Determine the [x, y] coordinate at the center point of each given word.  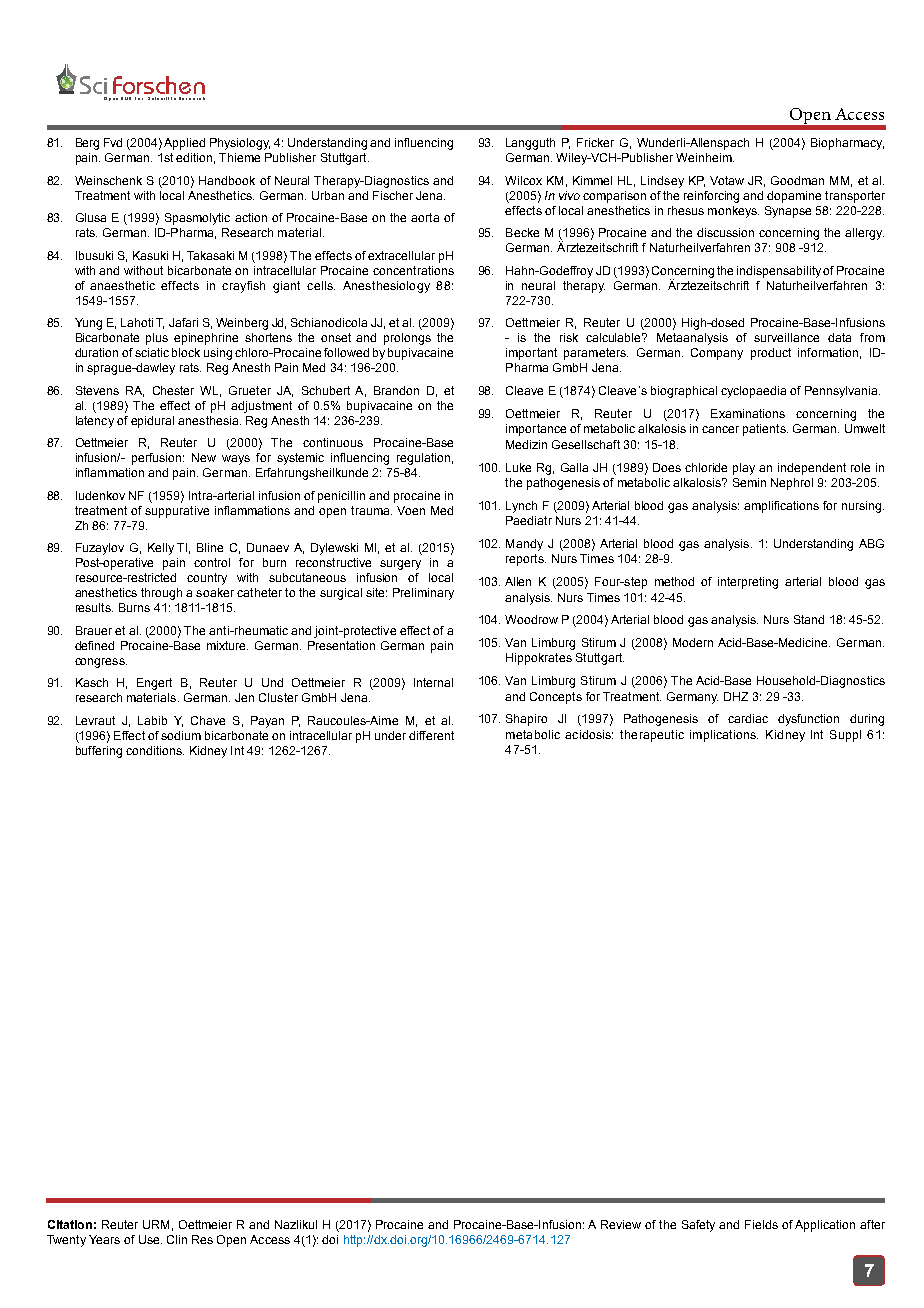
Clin [177, 1239]
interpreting [748, 583]
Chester [173, 390]
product [771, 354]
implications [724, 736]
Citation [70, 1224]
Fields [761, 1224]
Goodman [797, 180]
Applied [184, 144]
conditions [155, 750]
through [161, 594]
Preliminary [423, 594]
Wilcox [523, 180]
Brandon [396, 390]
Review [621, 1224]
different [431, 735]
